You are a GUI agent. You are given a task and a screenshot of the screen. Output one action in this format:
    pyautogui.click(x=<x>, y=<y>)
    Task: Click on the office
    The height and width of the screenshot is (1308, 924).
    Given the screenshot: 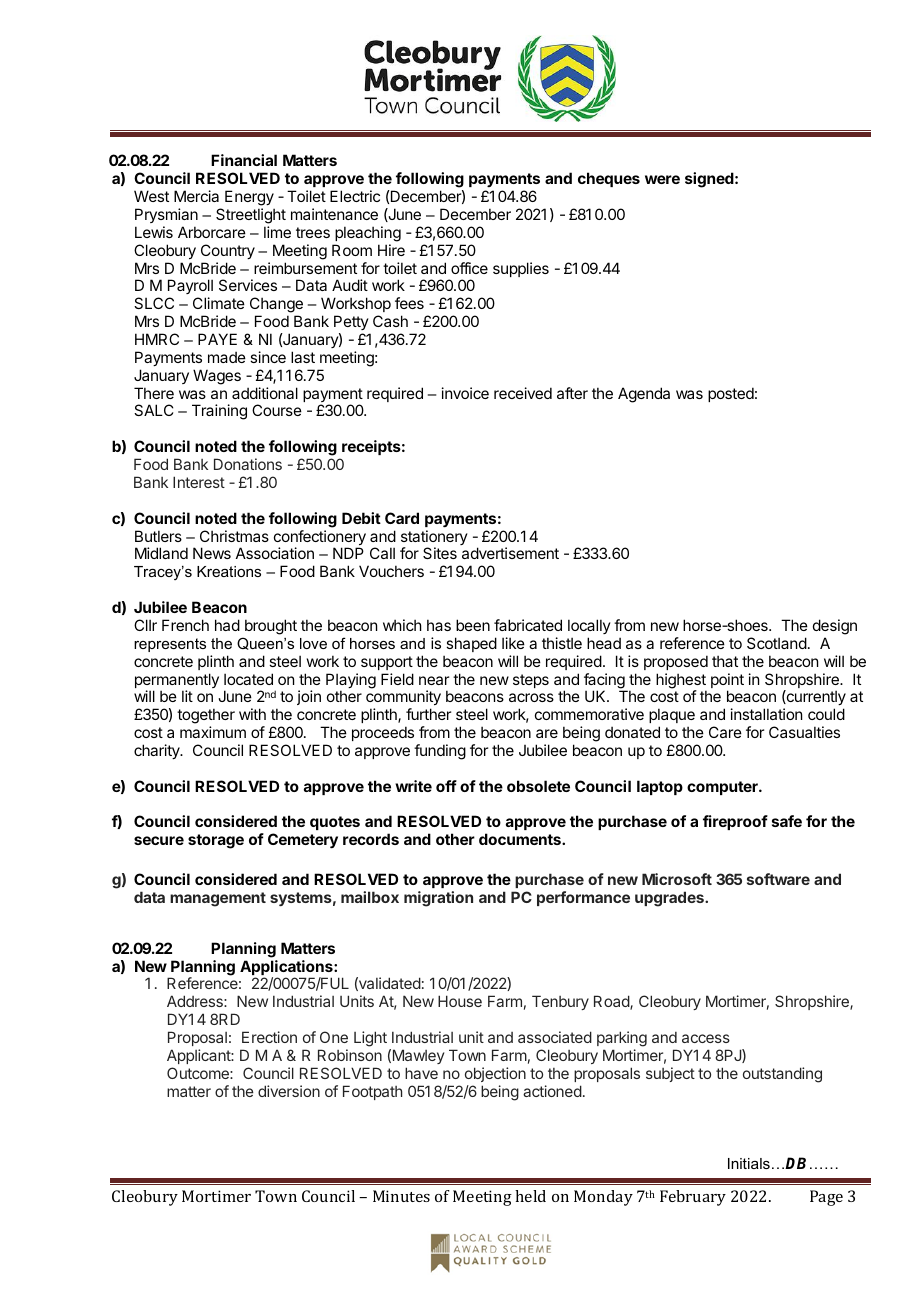 What is the action you would take?
    pyautogui.click(x=469, y=268)
